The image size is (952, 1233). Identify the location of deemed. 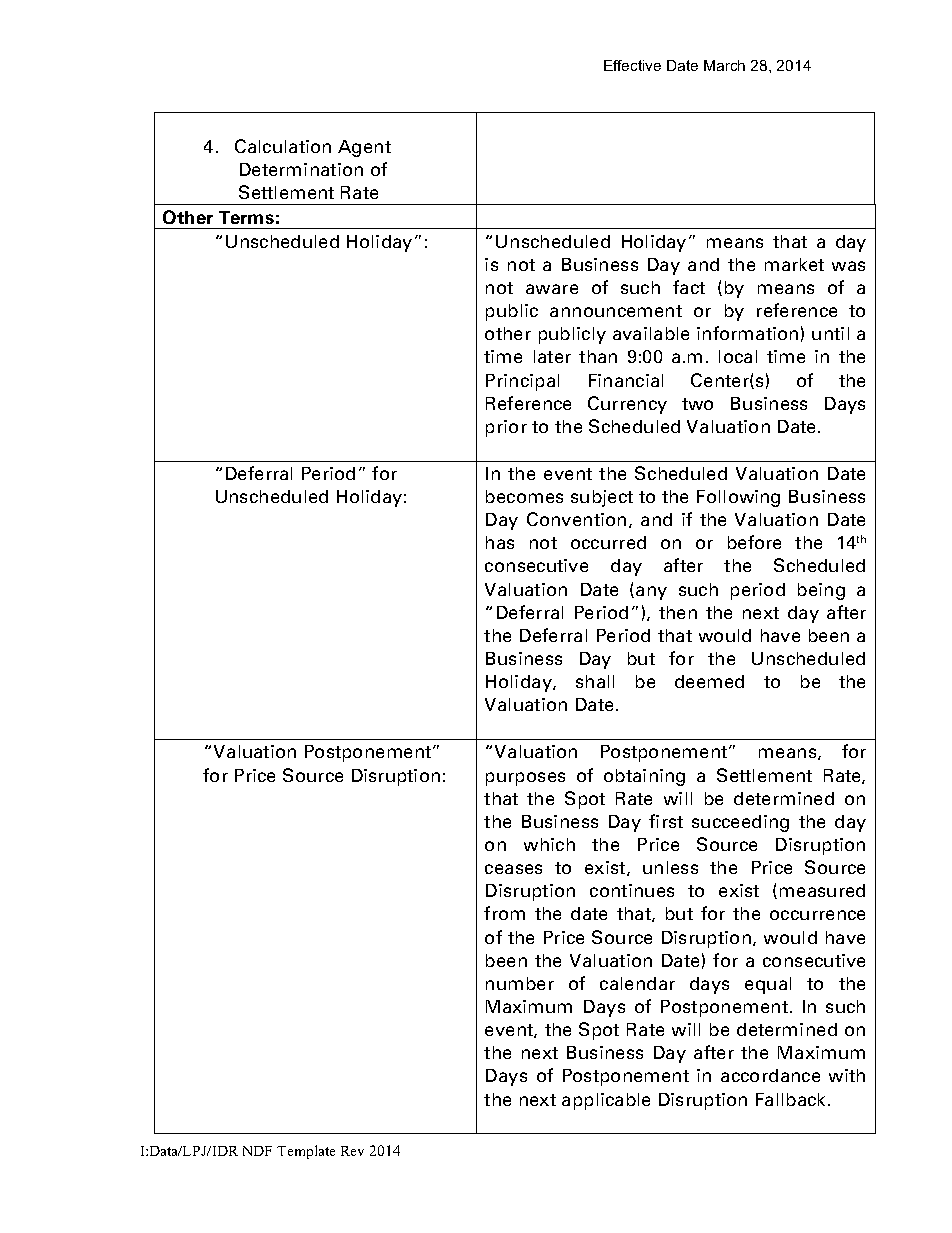
(709, 681).
